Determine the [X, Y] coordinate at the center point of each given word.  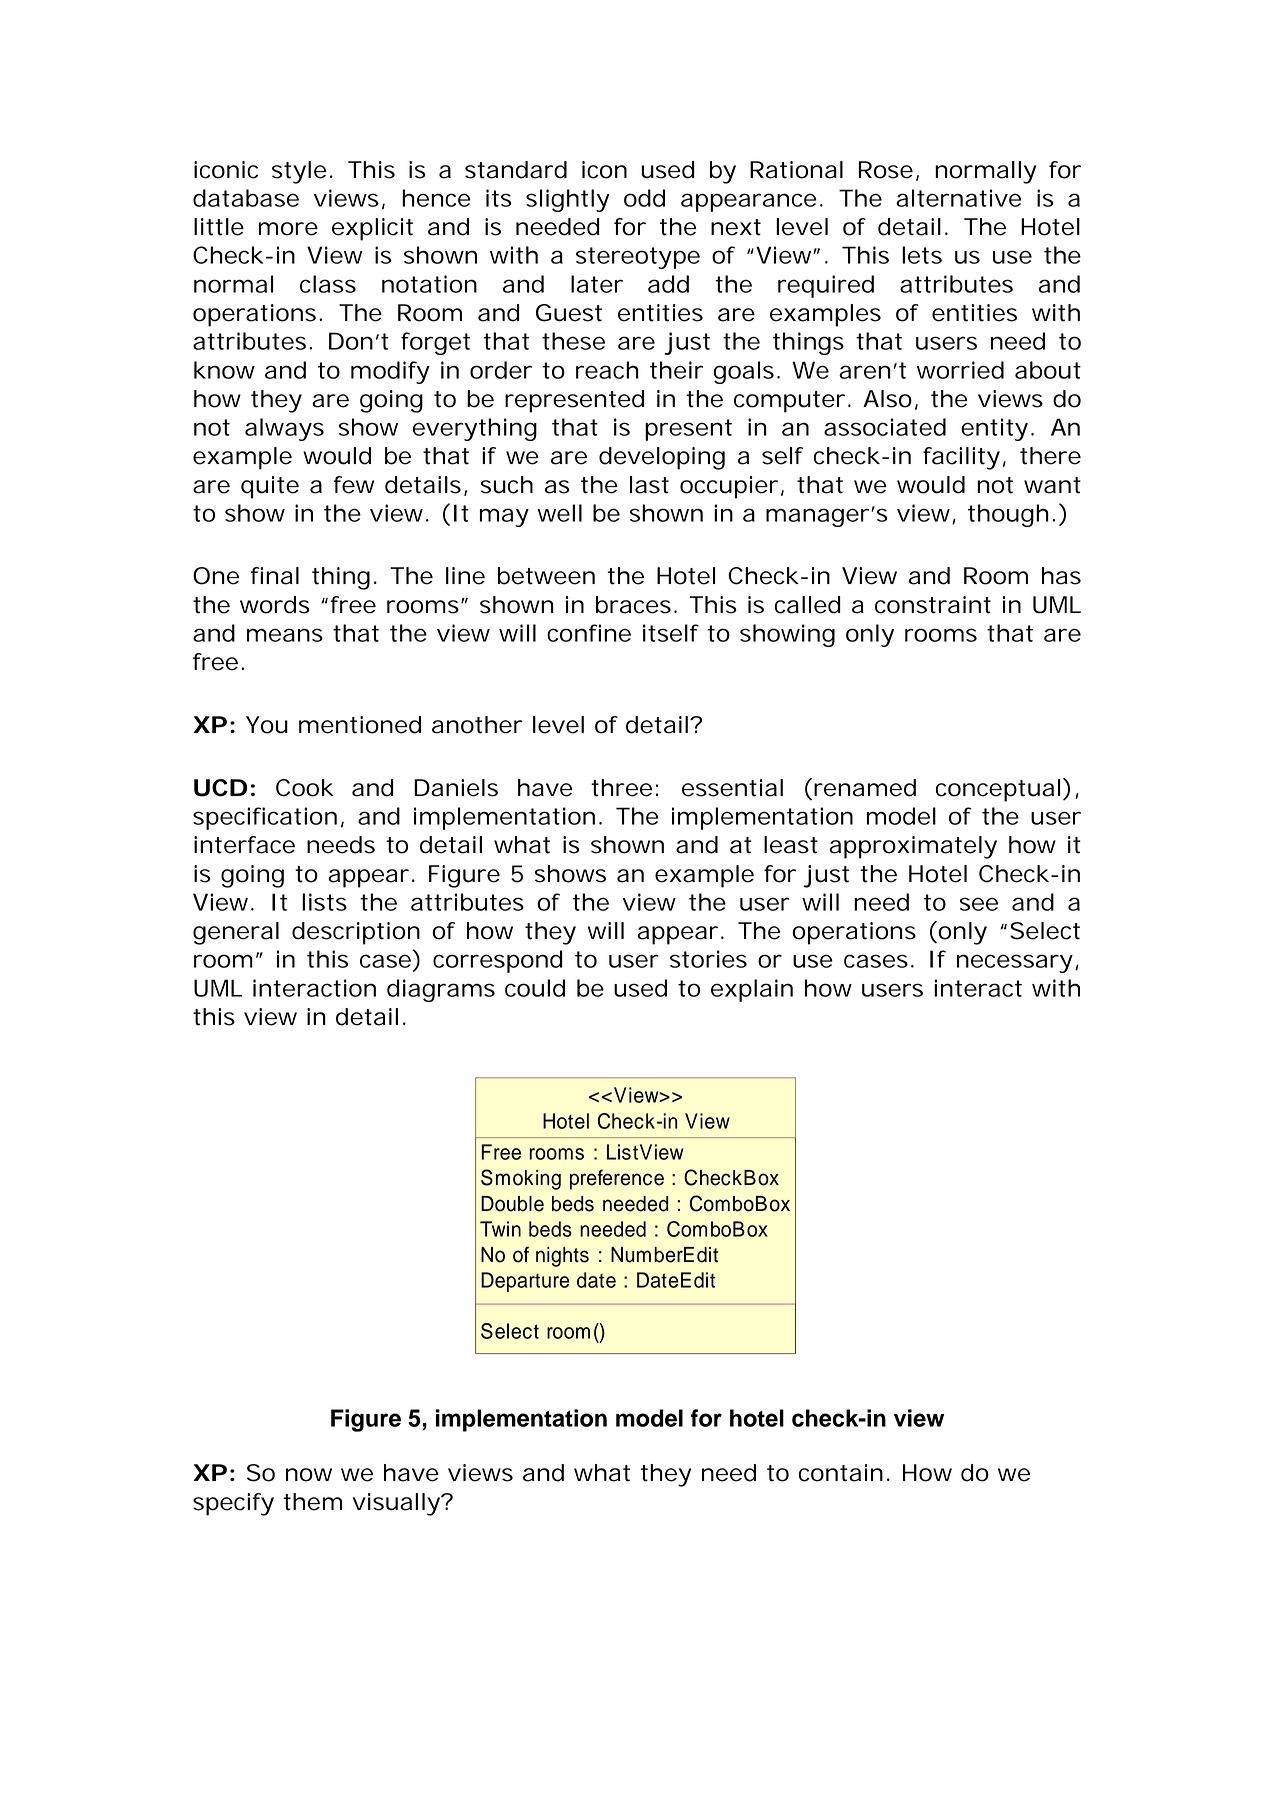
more [288, 229]
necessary [1015, 963]
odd [644, 198]
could [535, 988]
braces [633, 605]
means [285, 635]
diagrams [441, 990]
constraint [933, 605]
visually [396, 1504]
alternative [958, 198]
